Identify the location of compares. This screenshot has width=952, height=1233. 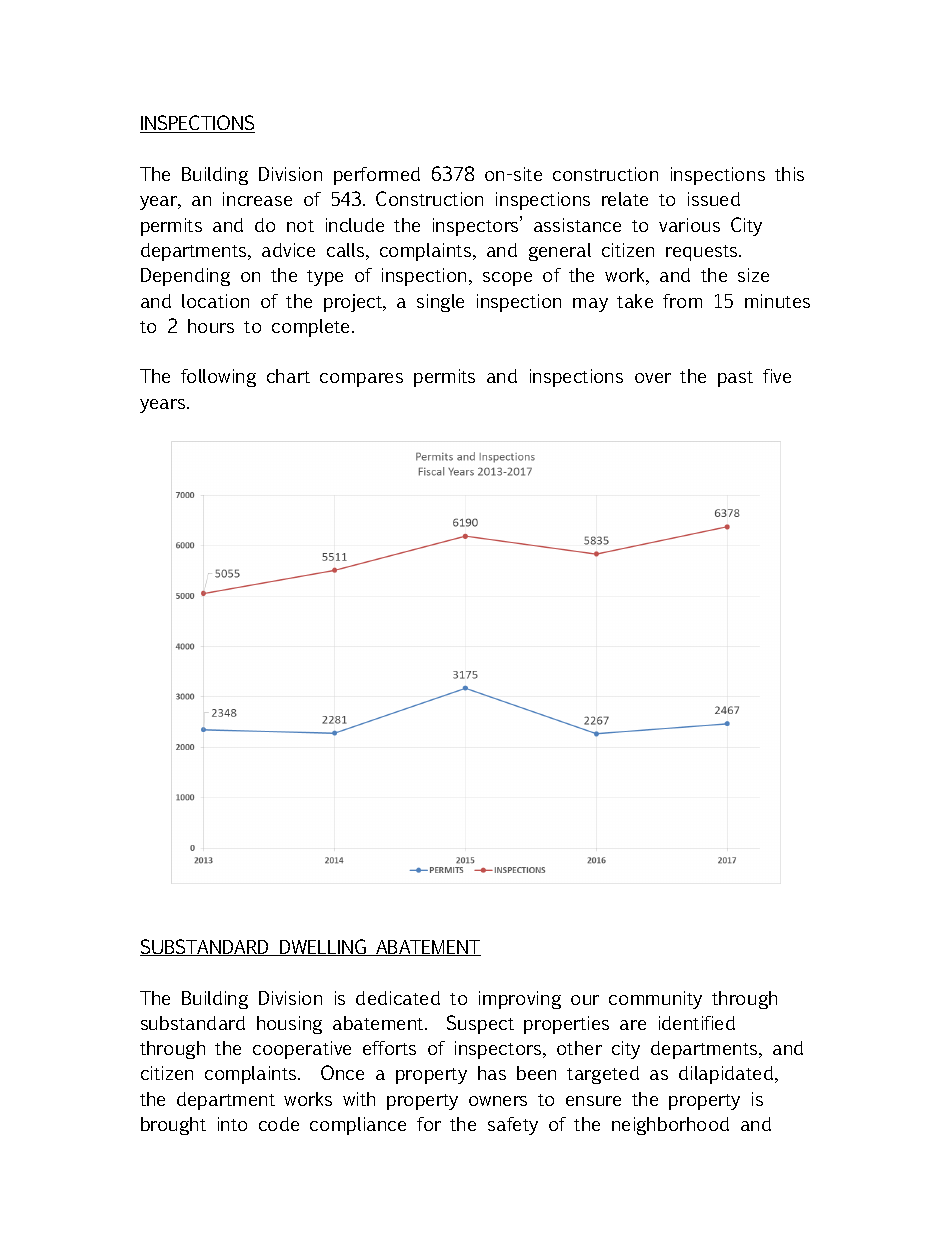
(361, 380).
